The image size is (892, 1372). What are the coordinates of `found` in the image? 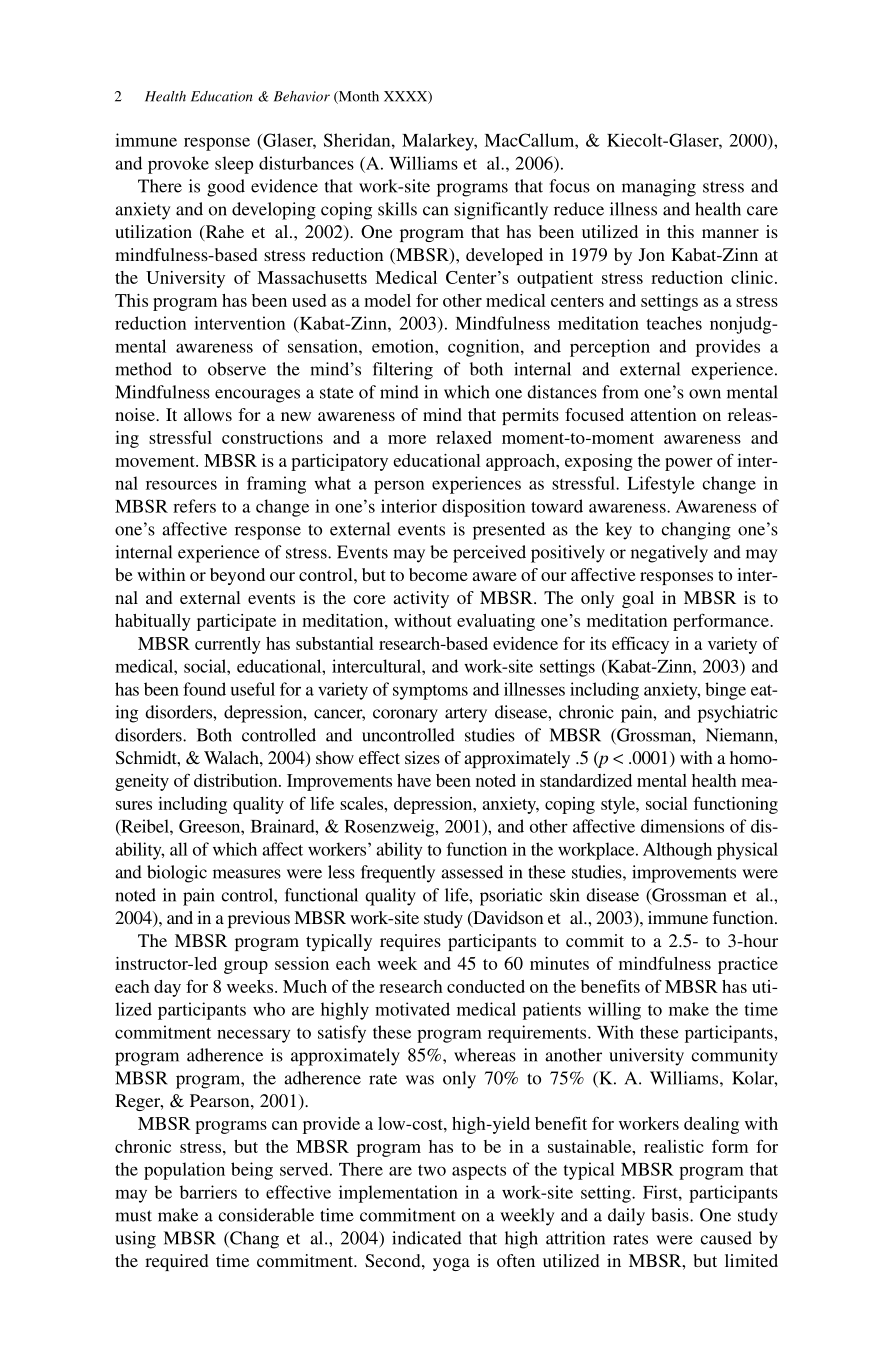 It's located at (204, 689).
